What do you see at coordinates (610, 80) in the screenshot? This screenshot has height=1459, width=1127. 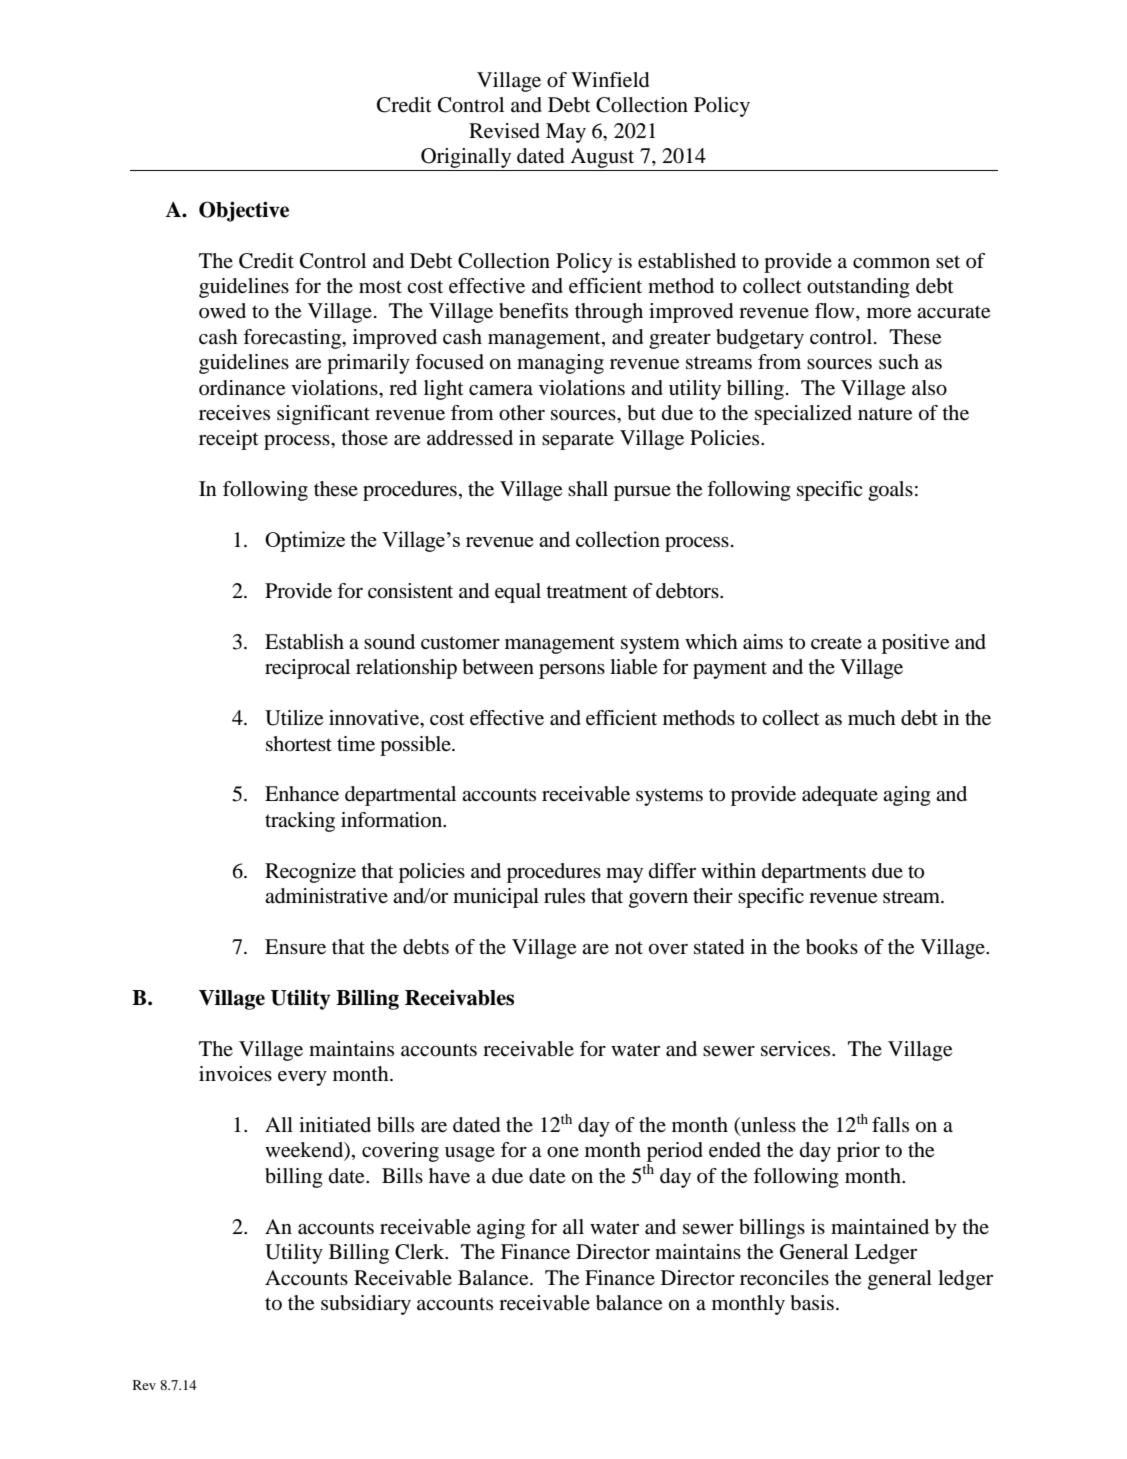 I see `Winfield` at bounding box center [610, 80].
